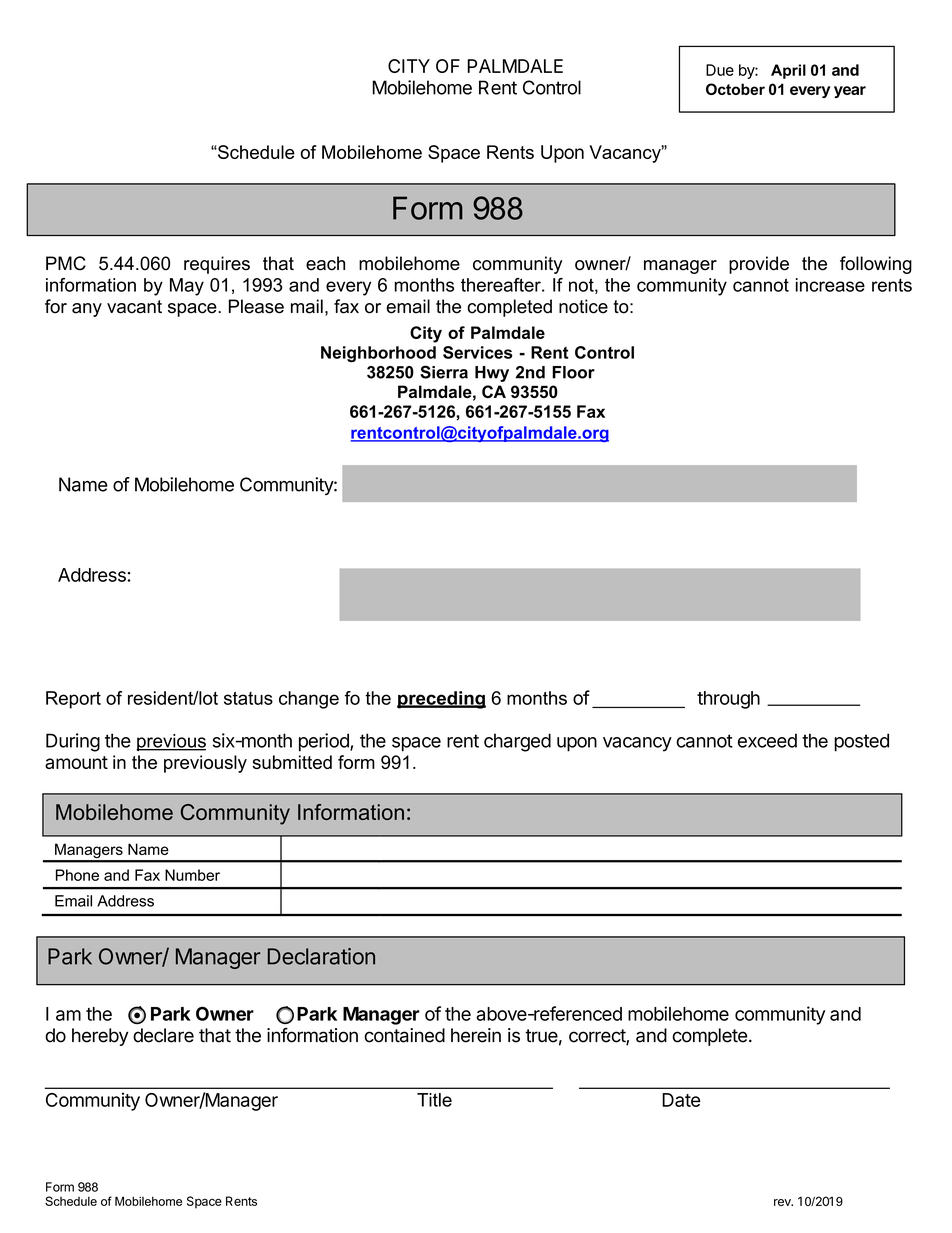  Describe the element at coordinates (76, 762) in the image. I see `amount` at that location.
